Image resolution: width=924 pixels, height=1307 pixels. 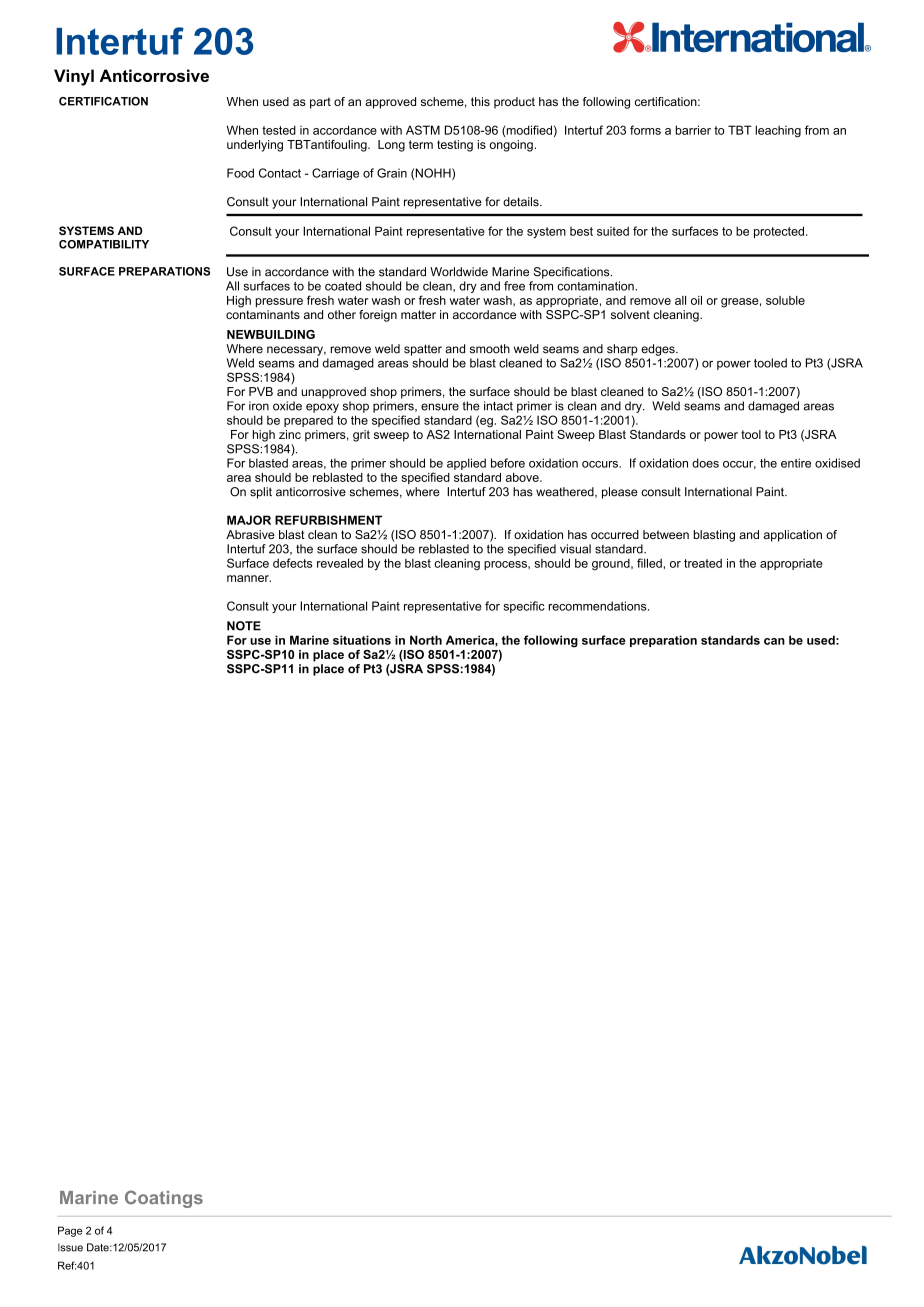 What do you see at coordinates (774, 641) in the document?
I see `can` at bounding box center [774, 641].
